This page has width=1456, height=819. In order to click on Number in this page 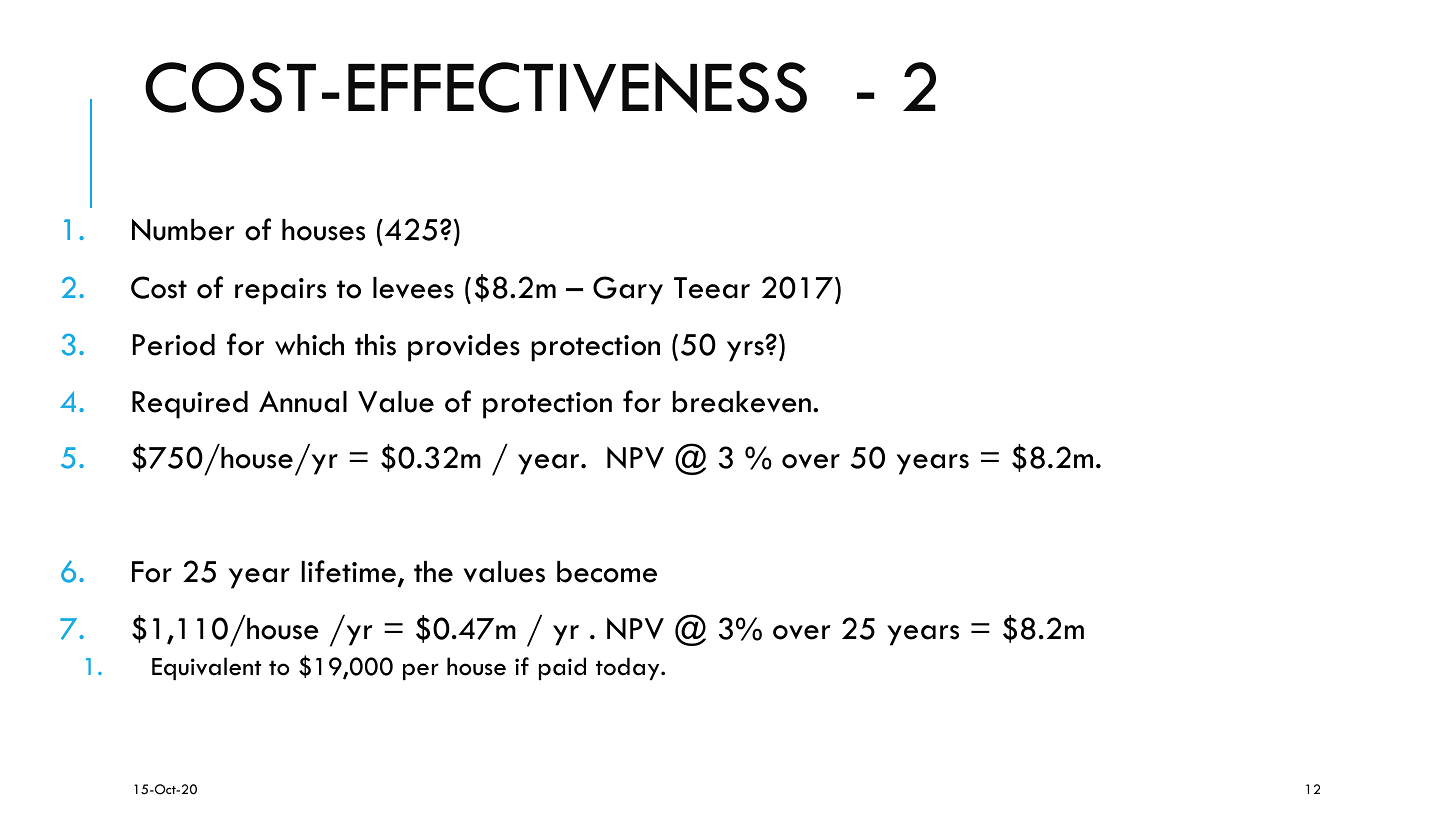, I will do `click(183, 230)`.
